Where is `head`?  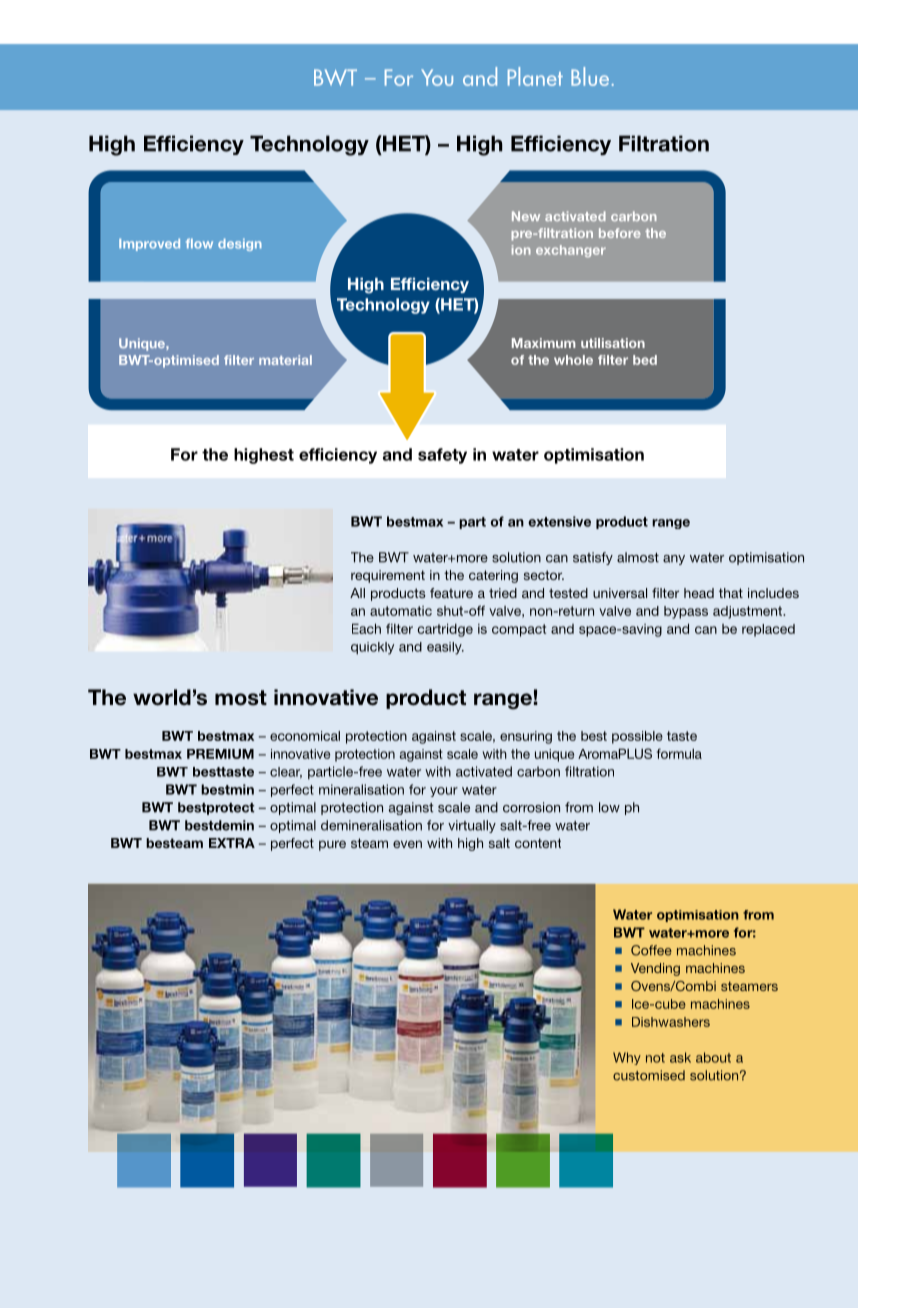
head is located at coordinates (699, 593).
